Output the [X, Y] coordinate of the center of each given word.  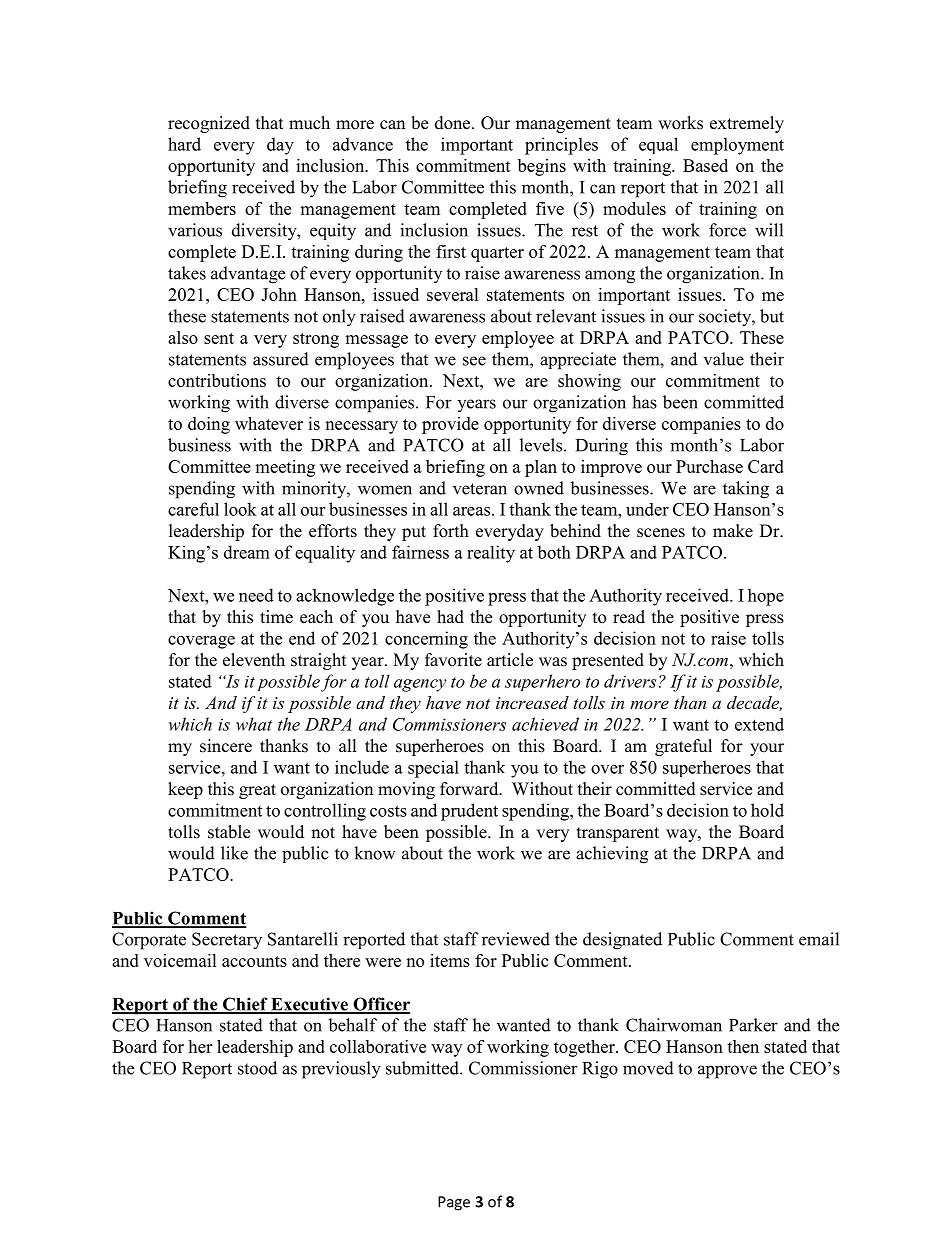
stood [257, 1068]
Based [705, 165]
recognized [209, 124]
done [454, 123]
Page [454, 1203]
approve [727, 1072]
